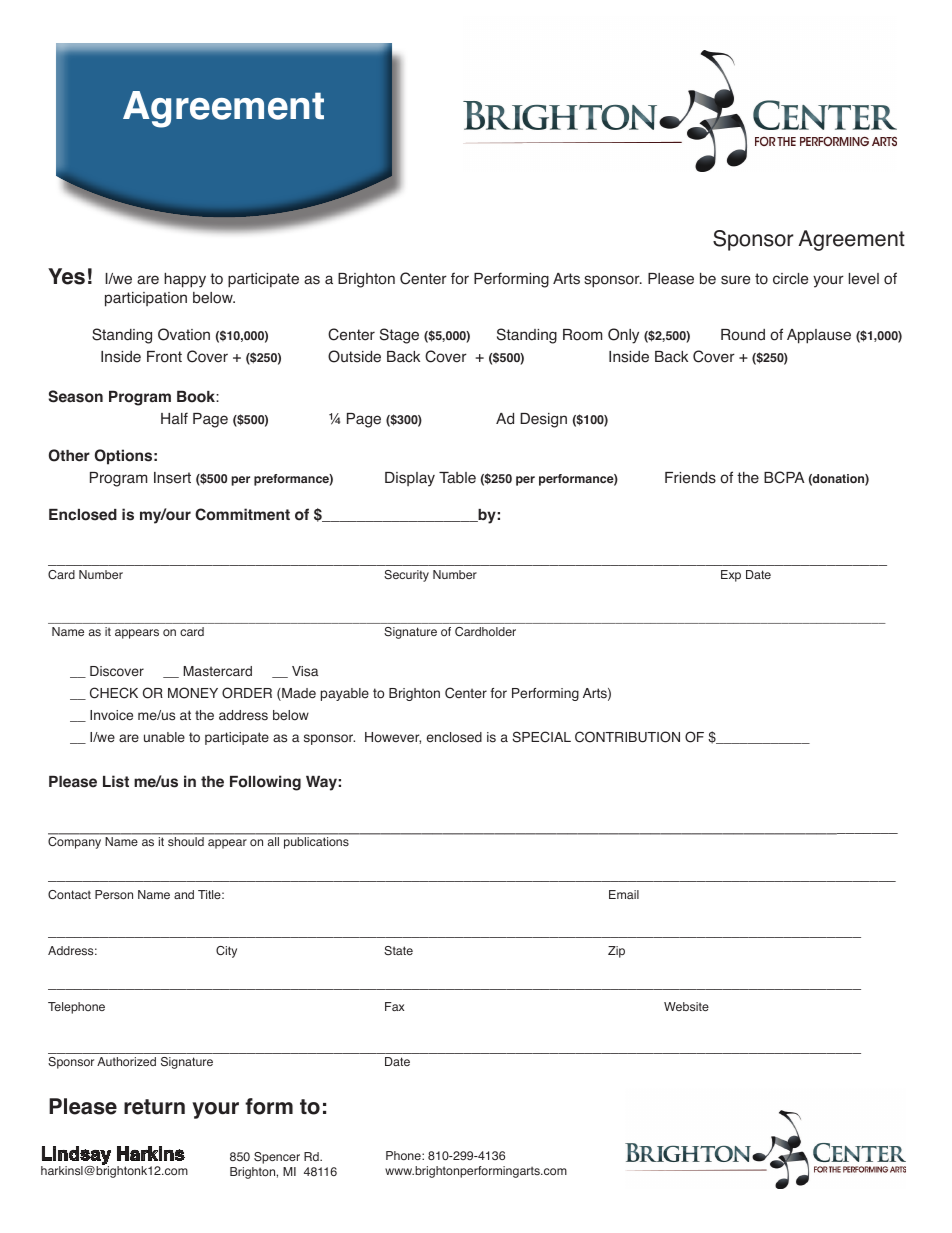  I want to click on CONTRIBUTION, so click(627, 737).
